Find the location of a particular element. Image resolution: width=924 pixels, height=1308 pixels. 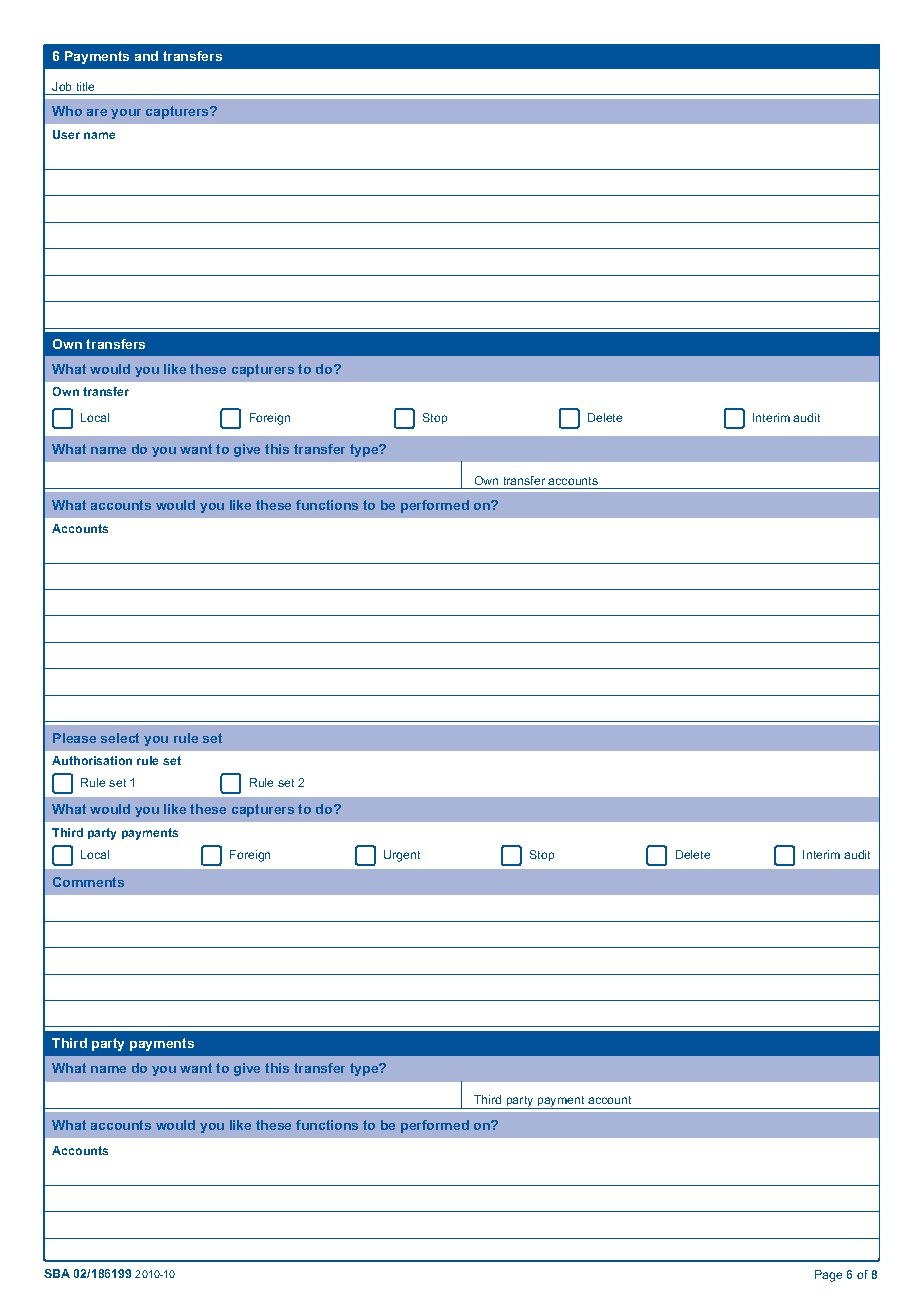

Urgent is located at coordinates (402, 856).
